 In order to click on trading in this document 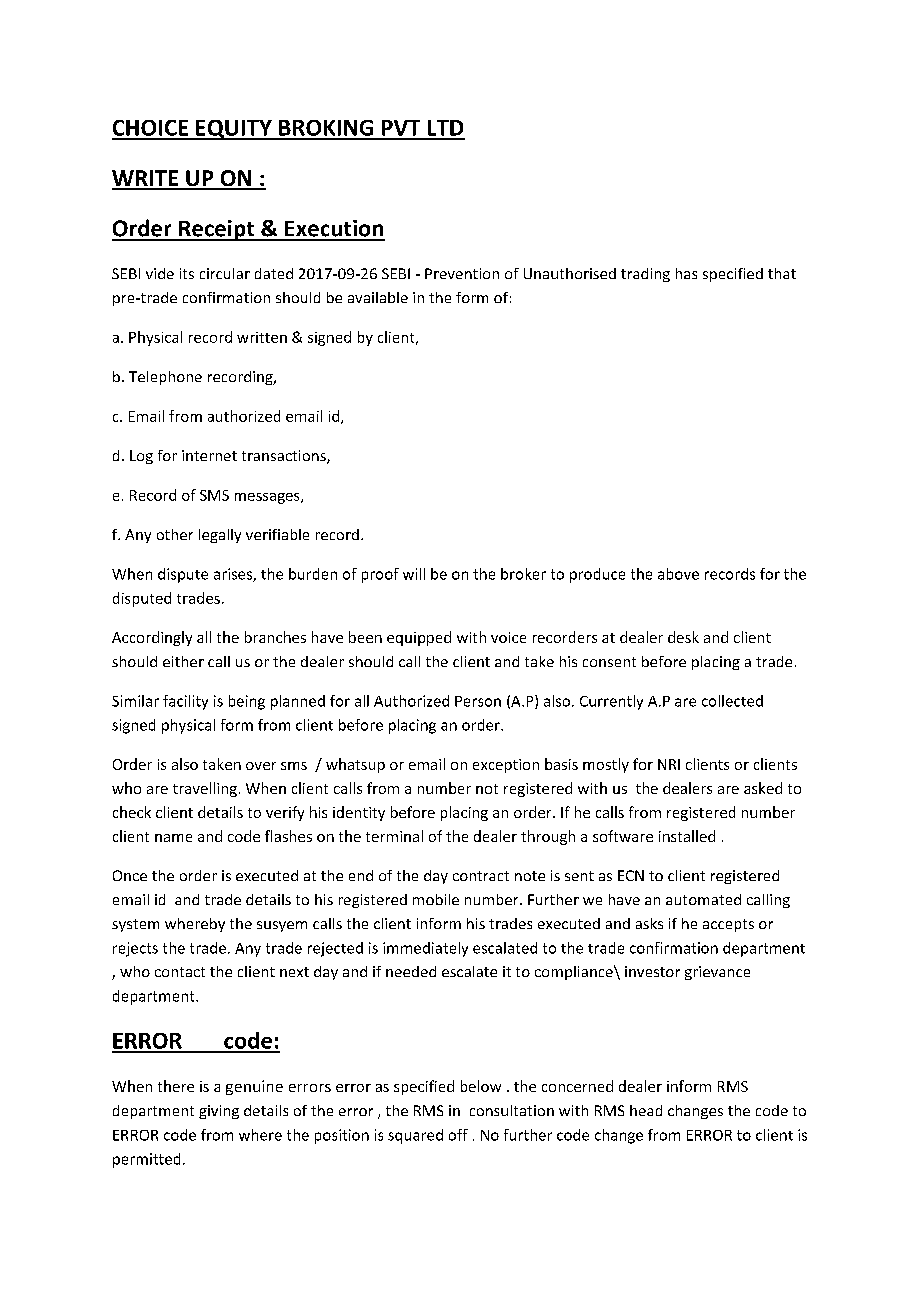, I will do `click(645, 275)`.
